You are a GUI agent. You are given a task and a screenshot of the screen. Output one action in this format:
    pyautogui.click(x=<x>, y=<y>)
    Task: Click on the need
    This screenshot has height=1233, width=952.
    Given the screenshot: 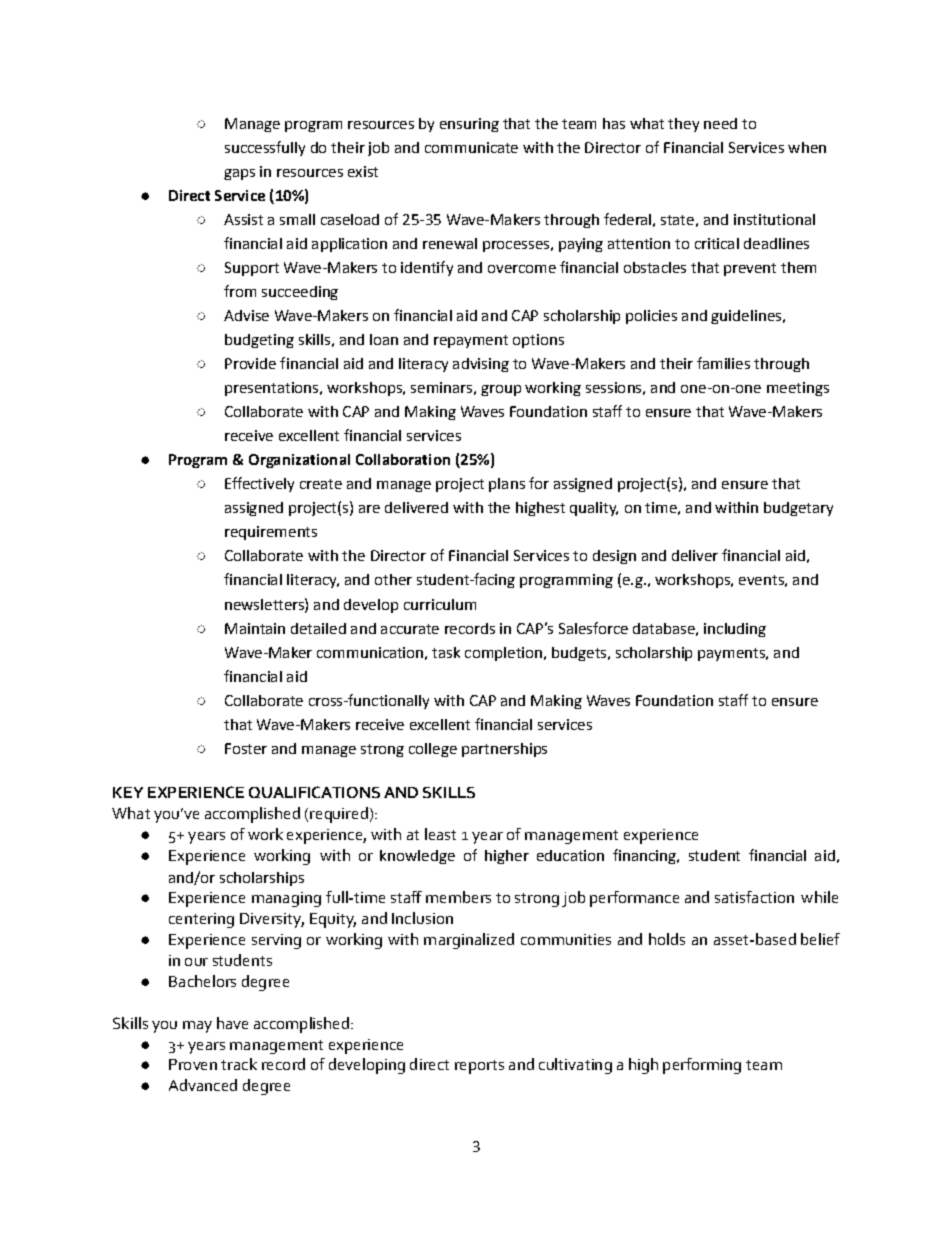 What is the action you would take?
    pyautogui.click(x=720, y=123)
